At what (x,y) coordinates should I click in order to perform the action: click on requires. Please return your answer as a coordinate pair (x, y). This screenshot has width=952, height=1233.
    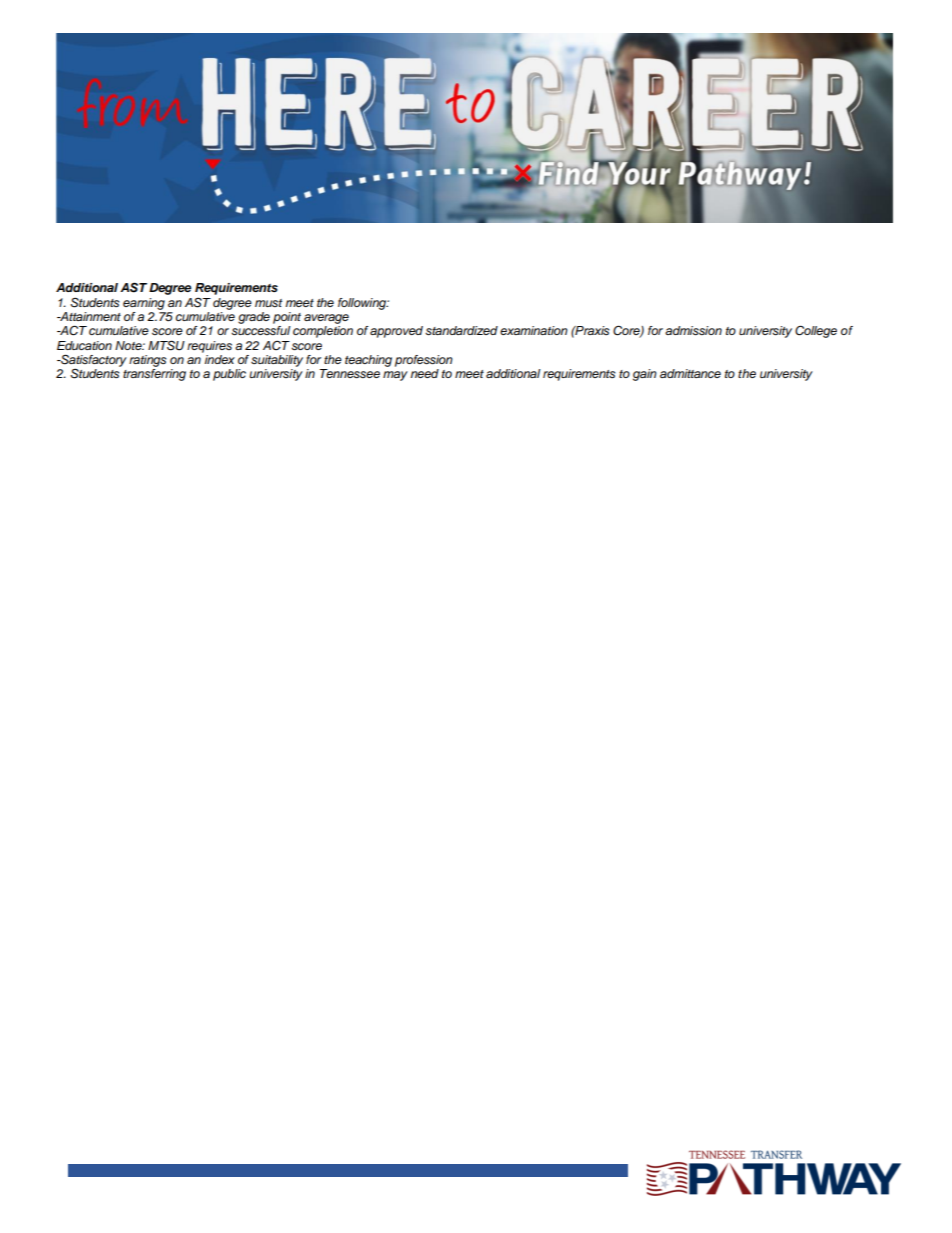
    Looking at the image, I should click on (209, 347).
